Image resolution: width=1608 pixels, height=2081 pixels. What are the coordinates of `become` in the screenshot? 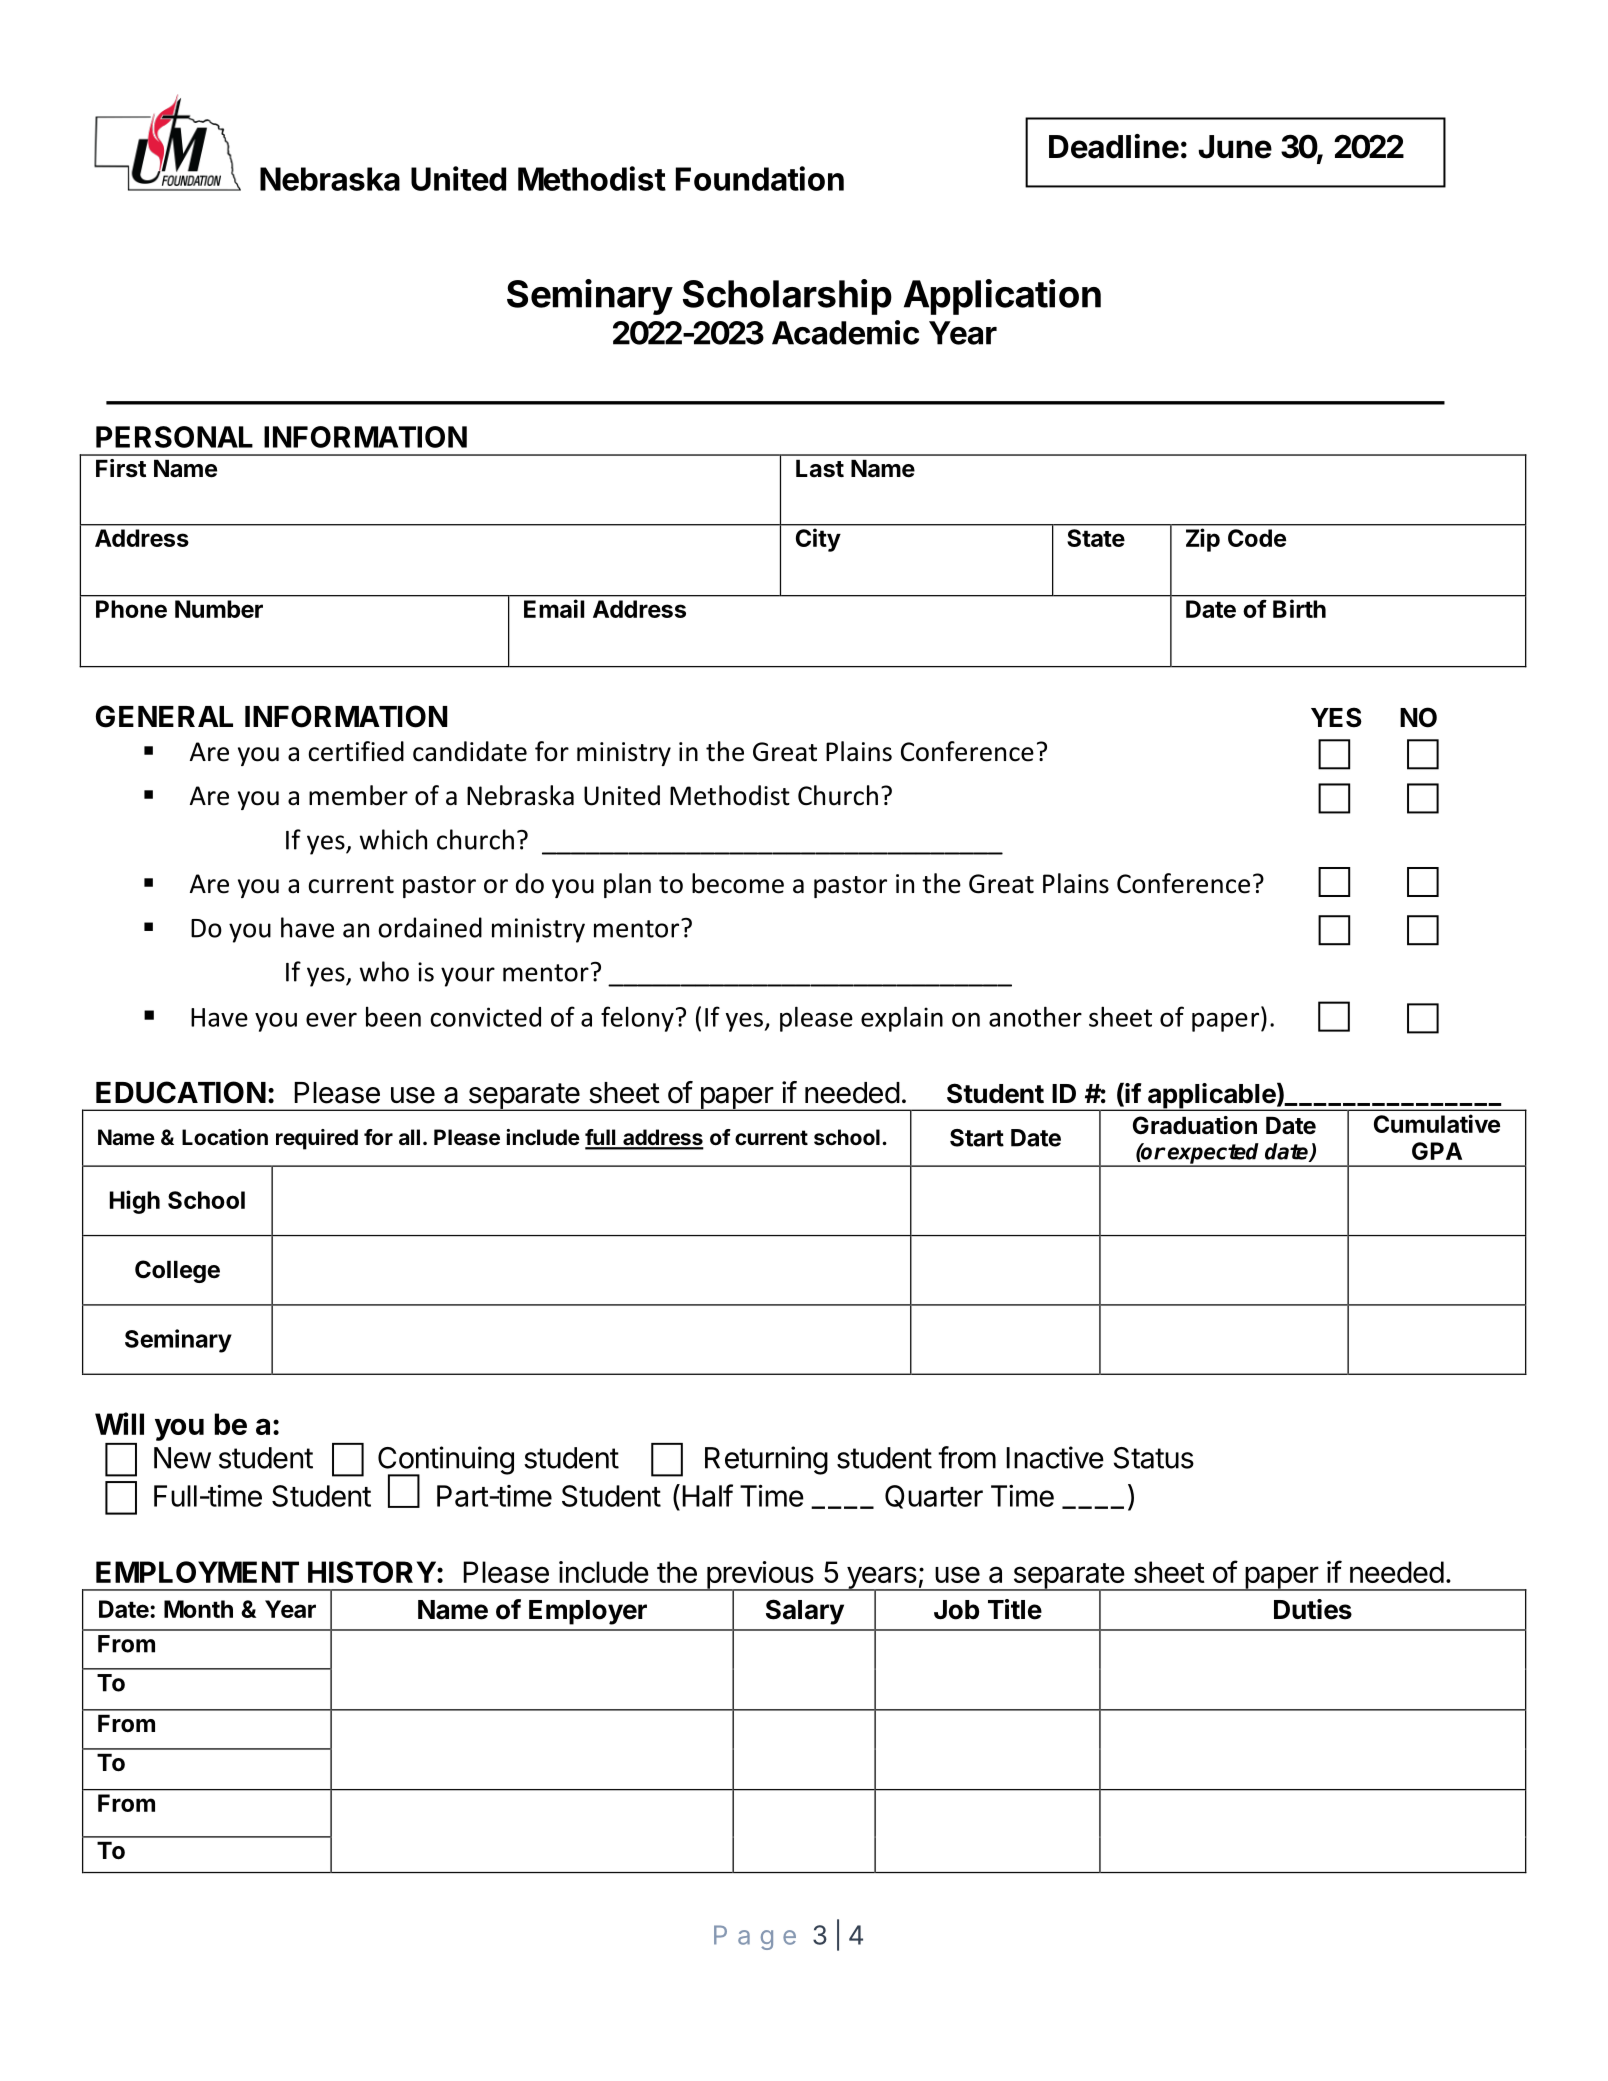 It's located at (738, 883).
